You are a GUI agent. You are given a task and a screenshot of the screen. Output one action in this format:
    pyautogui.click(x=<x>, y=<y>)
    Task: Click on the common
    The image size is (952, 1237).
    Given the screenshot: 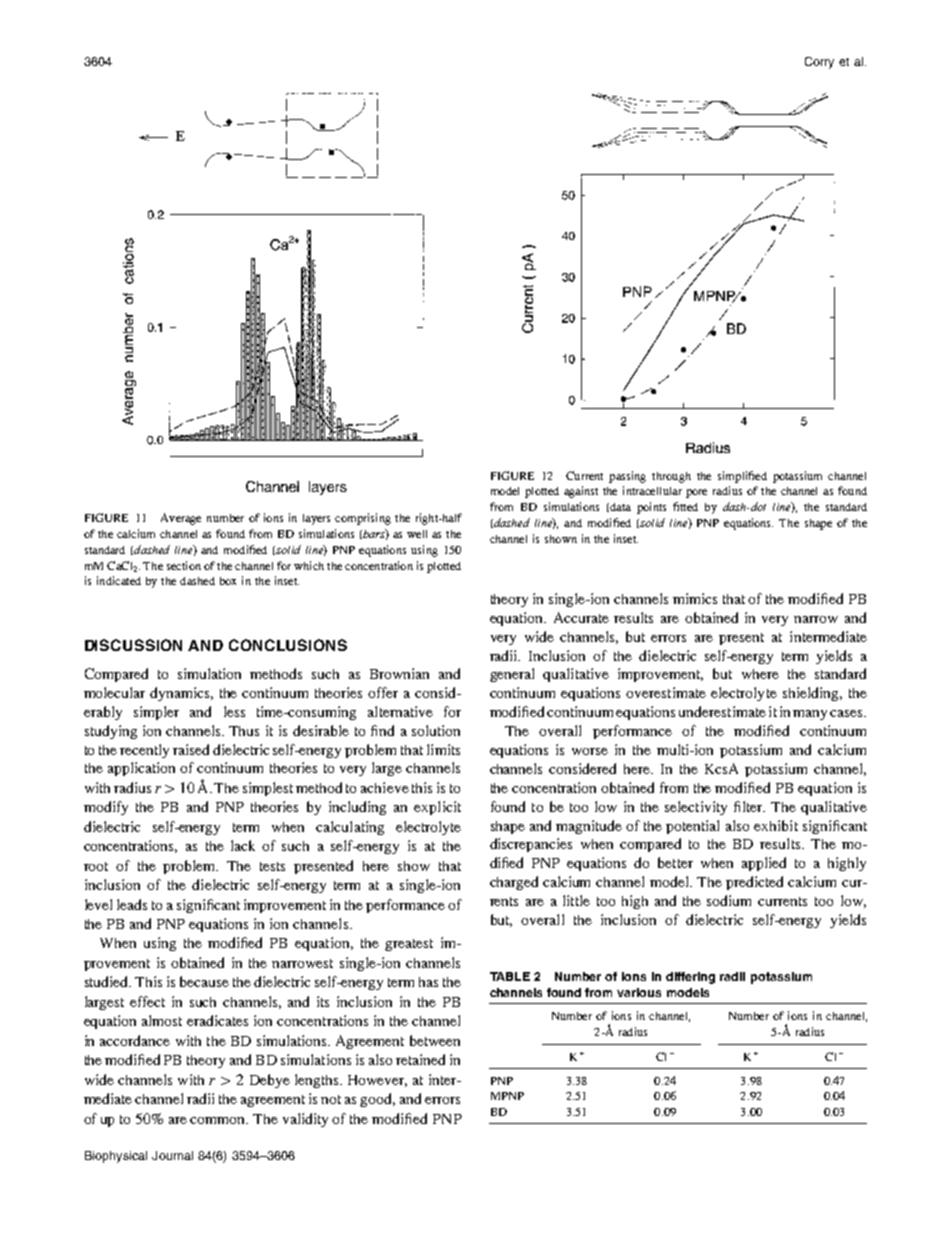 What is the action you would take?
    pyautogui.click(x=219, y=1120)
